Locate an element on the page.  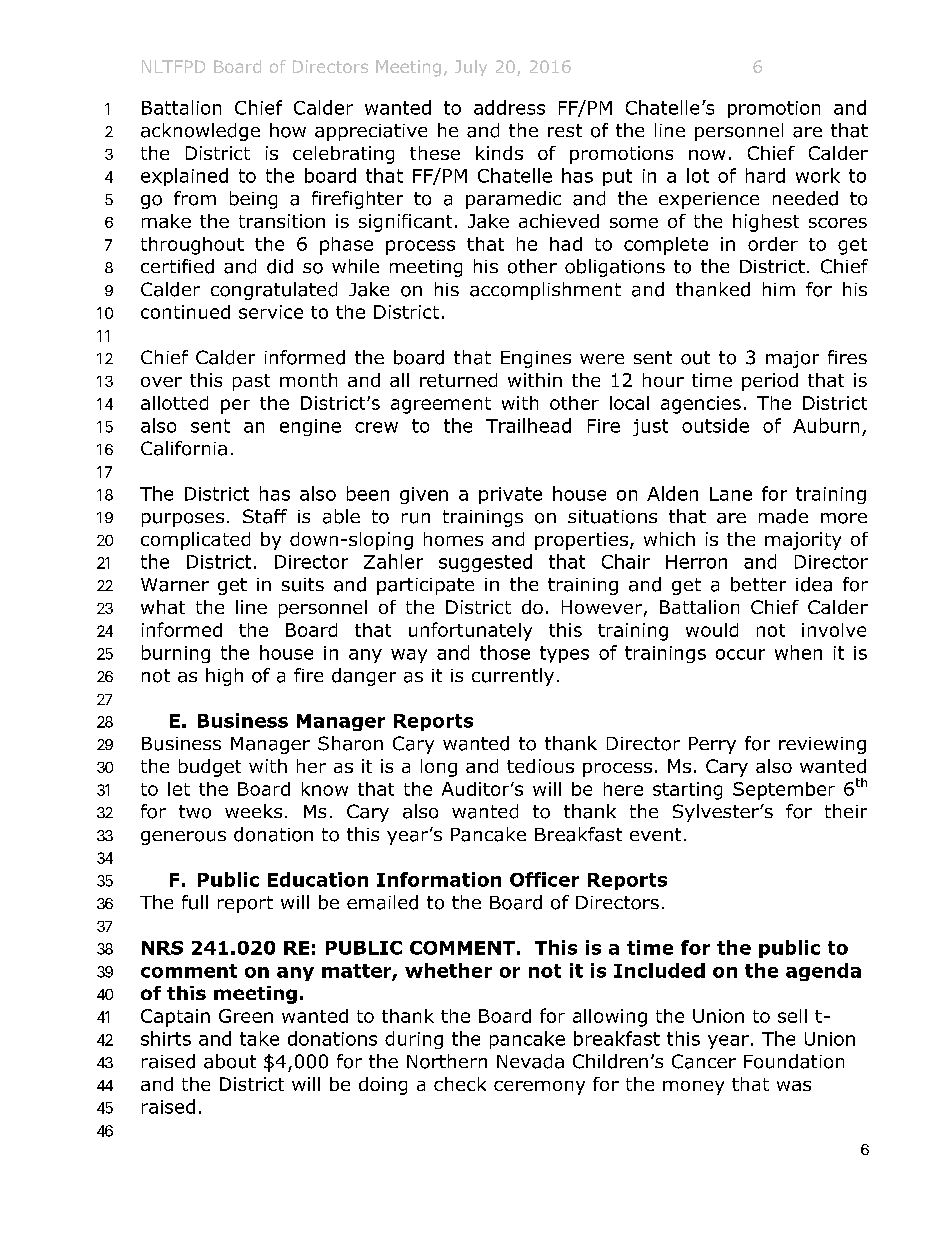
address is located at coordinates (509, 107).
